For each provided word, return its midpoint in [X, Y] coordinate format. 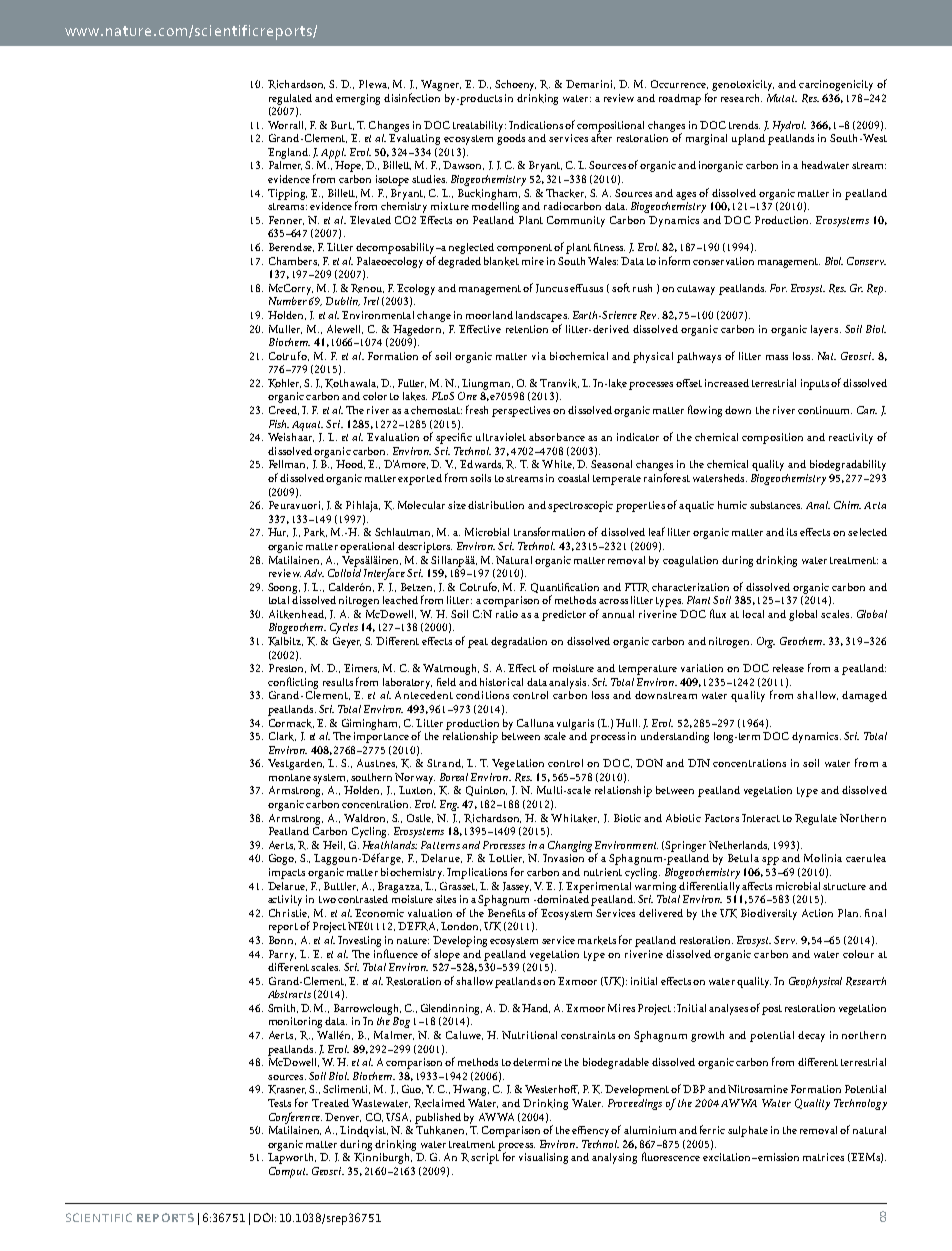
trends [744, 125]
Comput [288, 1172]
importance [381, 737]
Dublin [343, 301]
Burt [342, 125]
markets [597, 940]
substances [776, 505]
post [772, 1010]
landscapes [542, 316]
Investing [359, 941]
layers [826, 330]
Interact [761, 818]
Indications [536, 125]
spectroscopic [580, 506]
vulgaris [575, 724]
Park [315, 532]
